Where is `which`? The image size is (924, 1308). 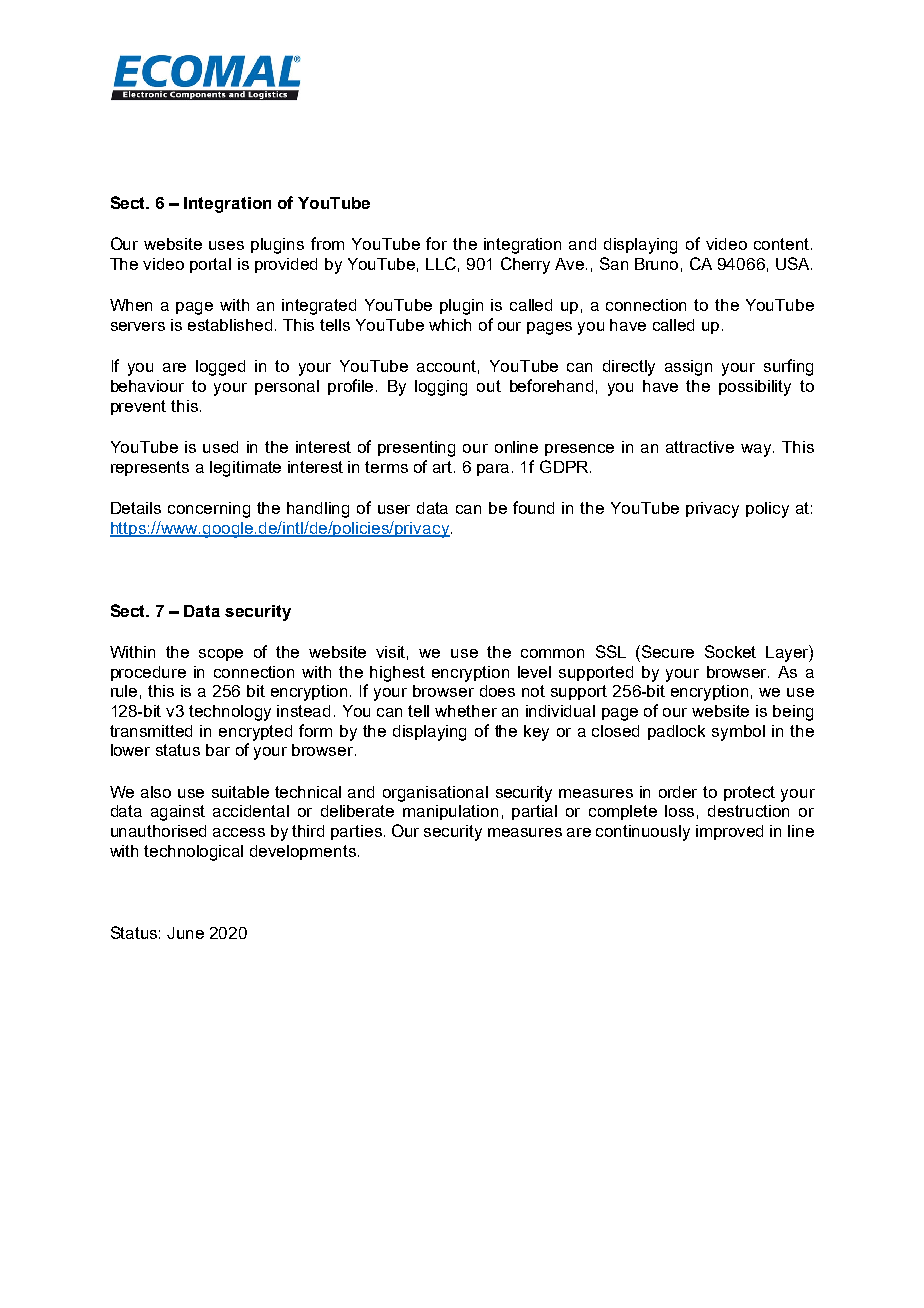 which is located at coordinates (450, 325).
